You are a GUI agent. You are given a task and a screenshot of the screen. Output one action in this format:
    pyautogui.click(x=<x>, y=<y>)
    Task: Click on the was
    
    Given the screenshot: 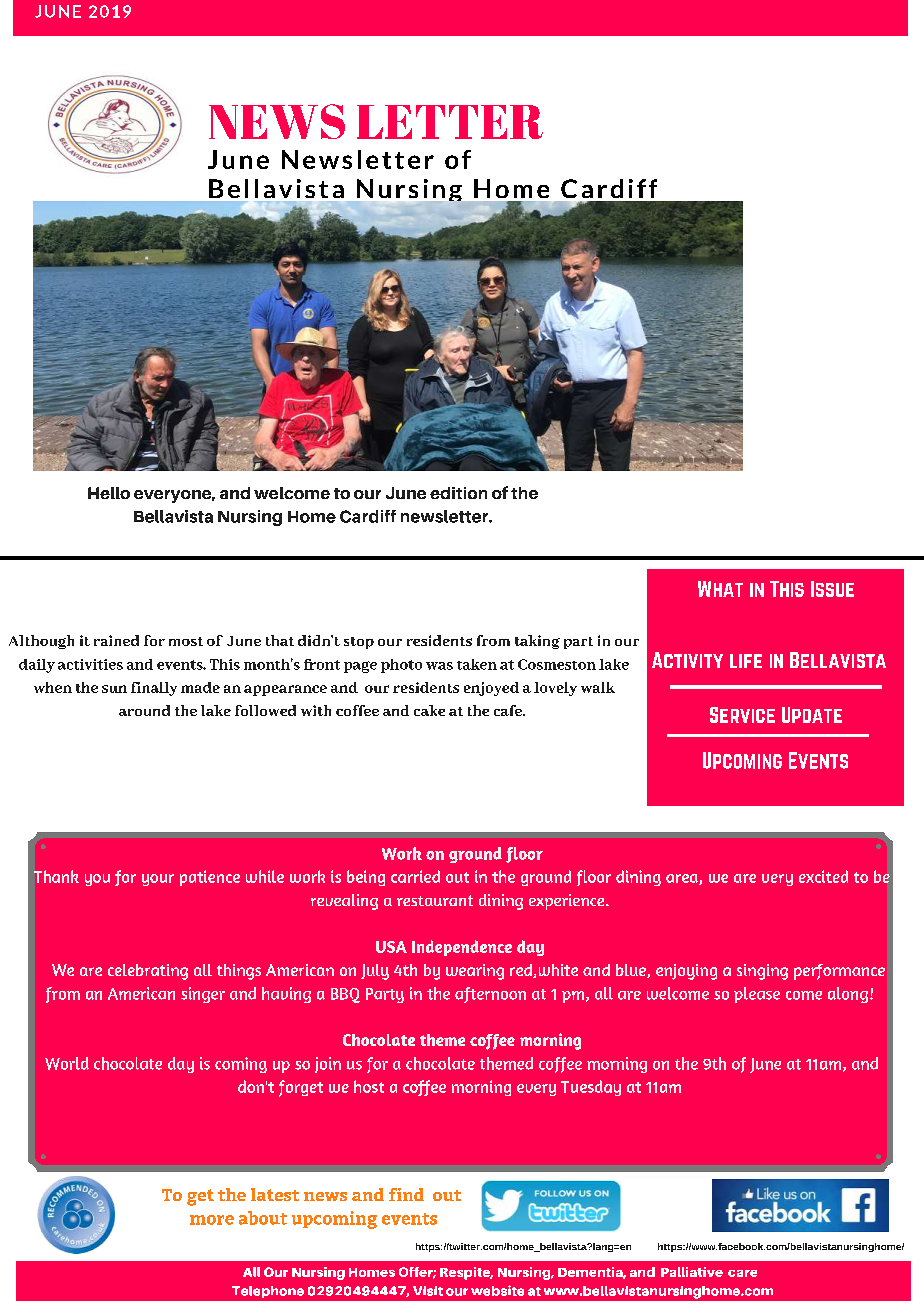 What is the action you would take?
    pyautogui.click(x=439, y=666)
